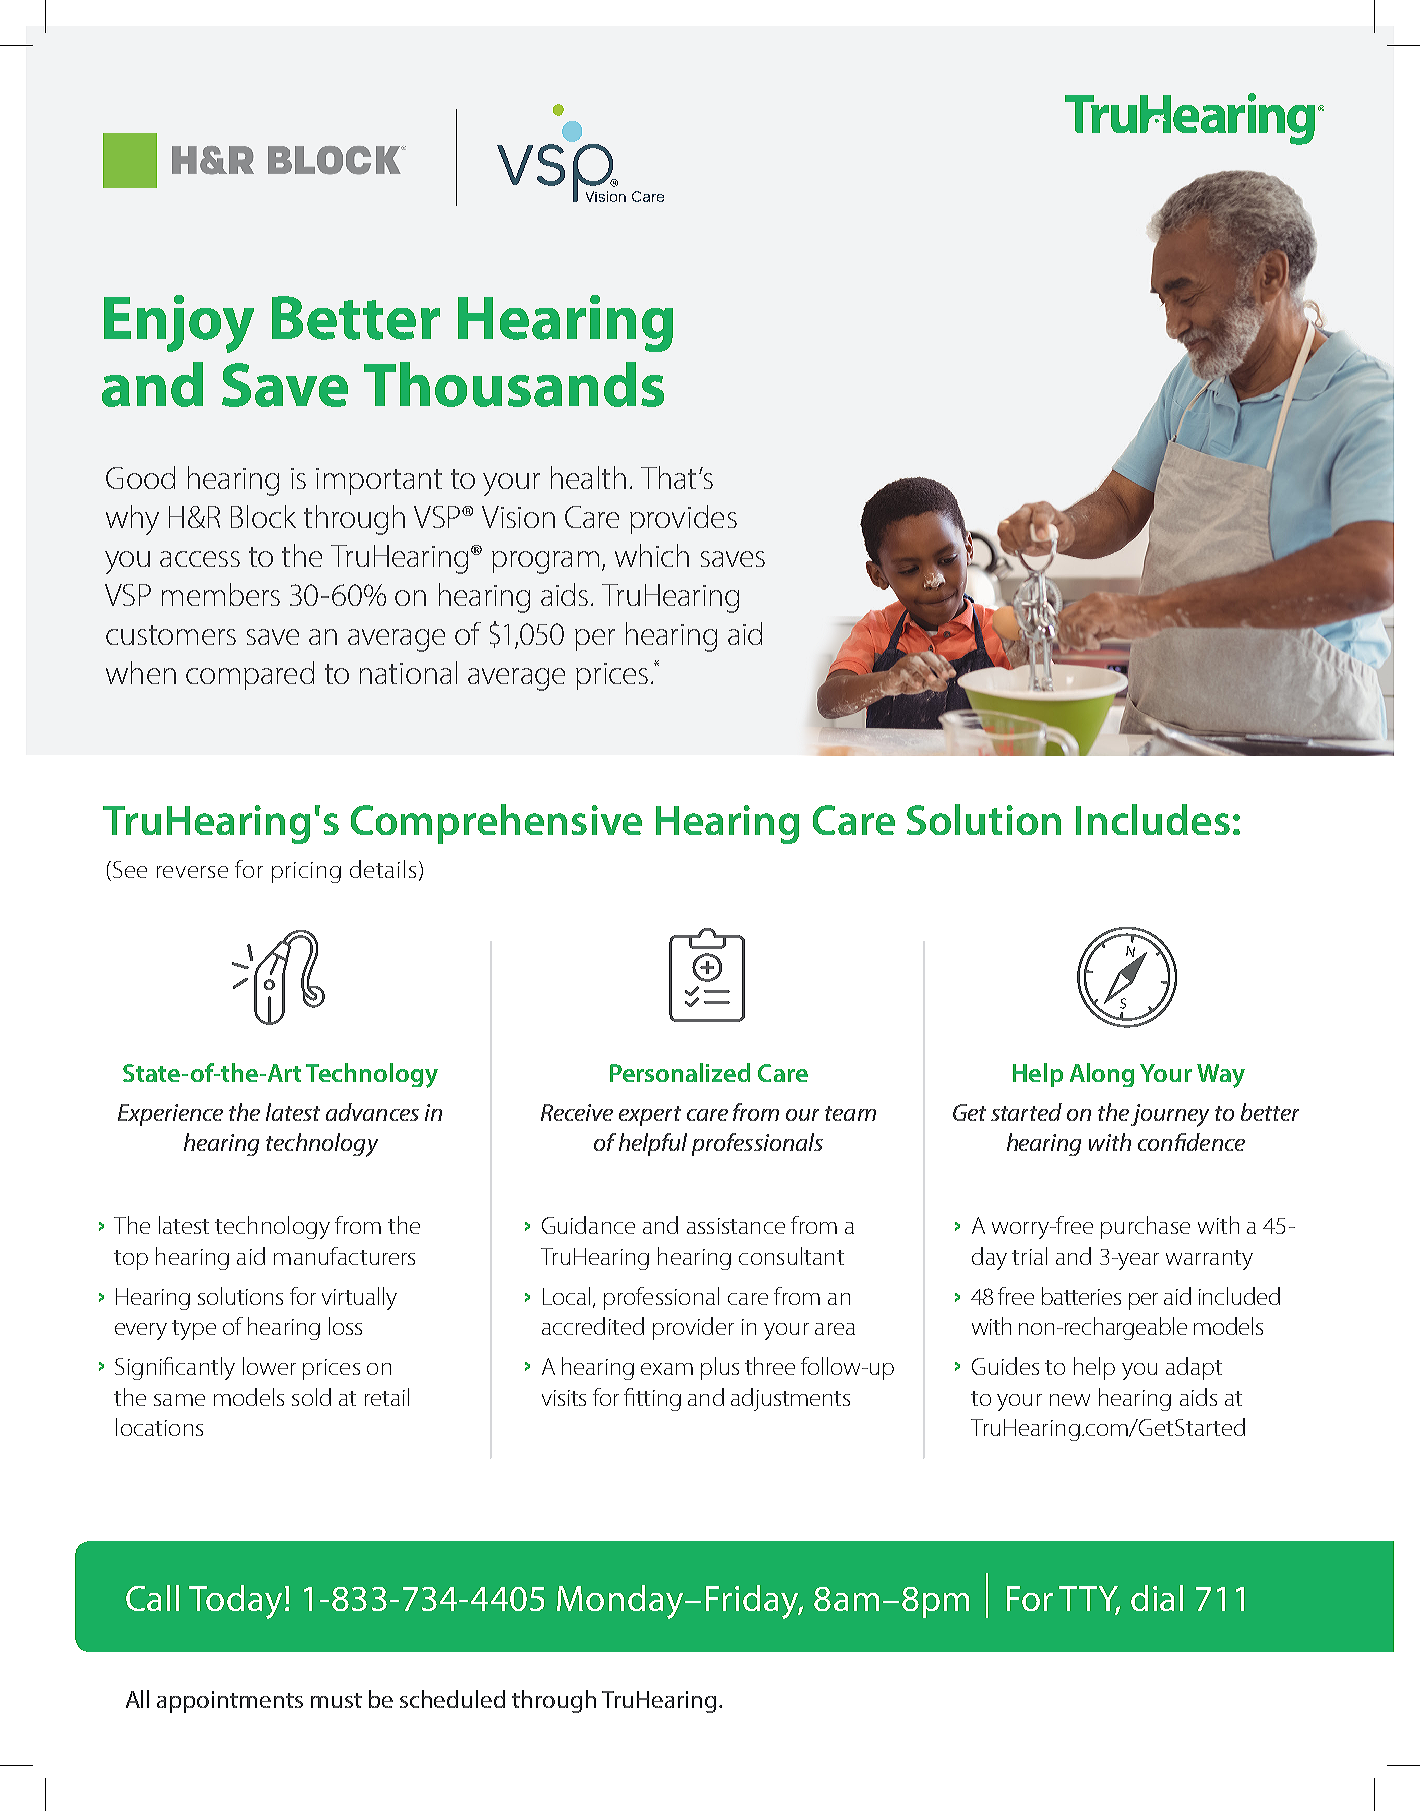 This screenshot has height=1811, width=1420. I want to click on journey, so click(1170, 1115).
